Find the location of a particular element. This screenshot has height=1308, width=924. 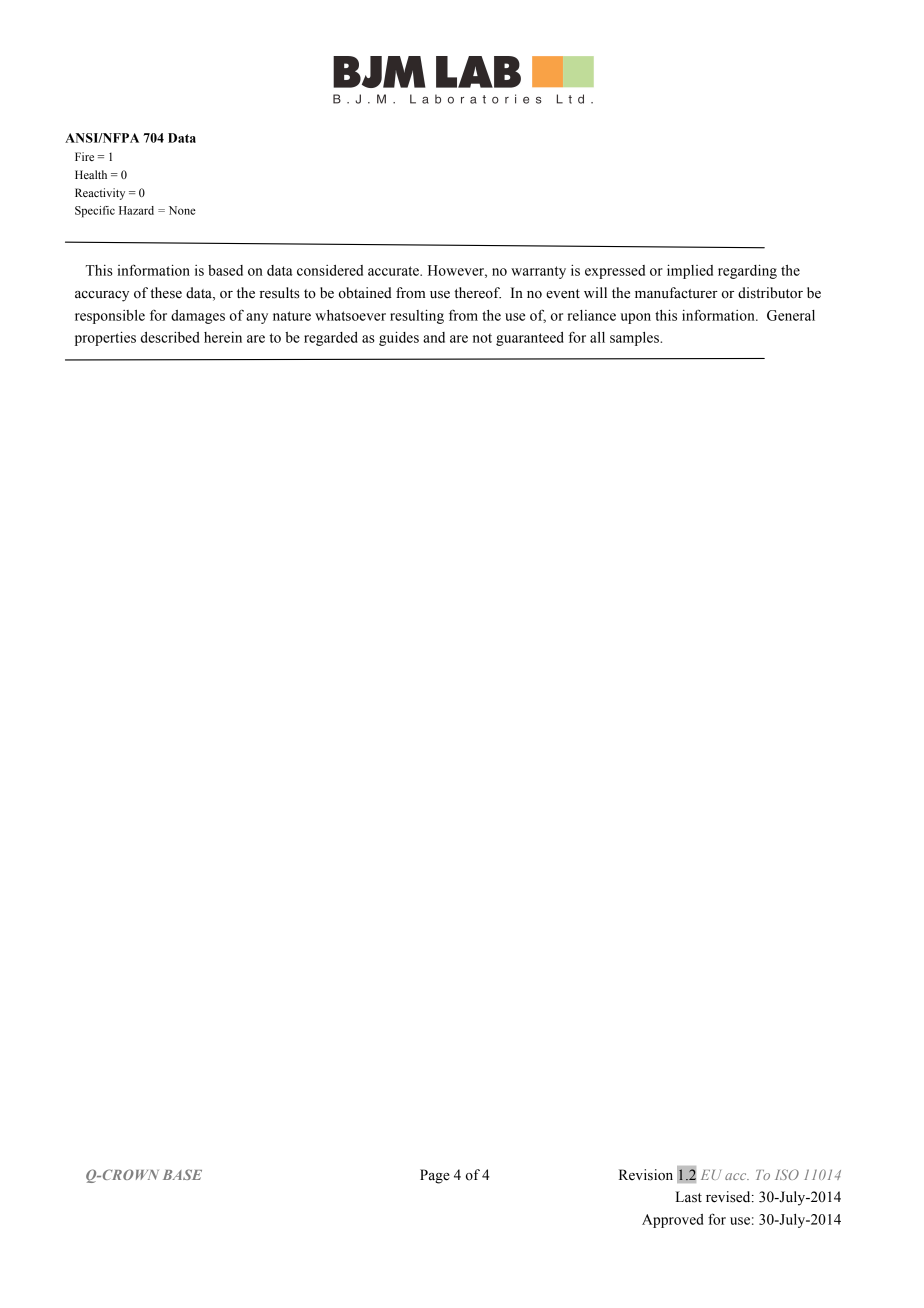

Revision is located at coordinates (646, 1175).
